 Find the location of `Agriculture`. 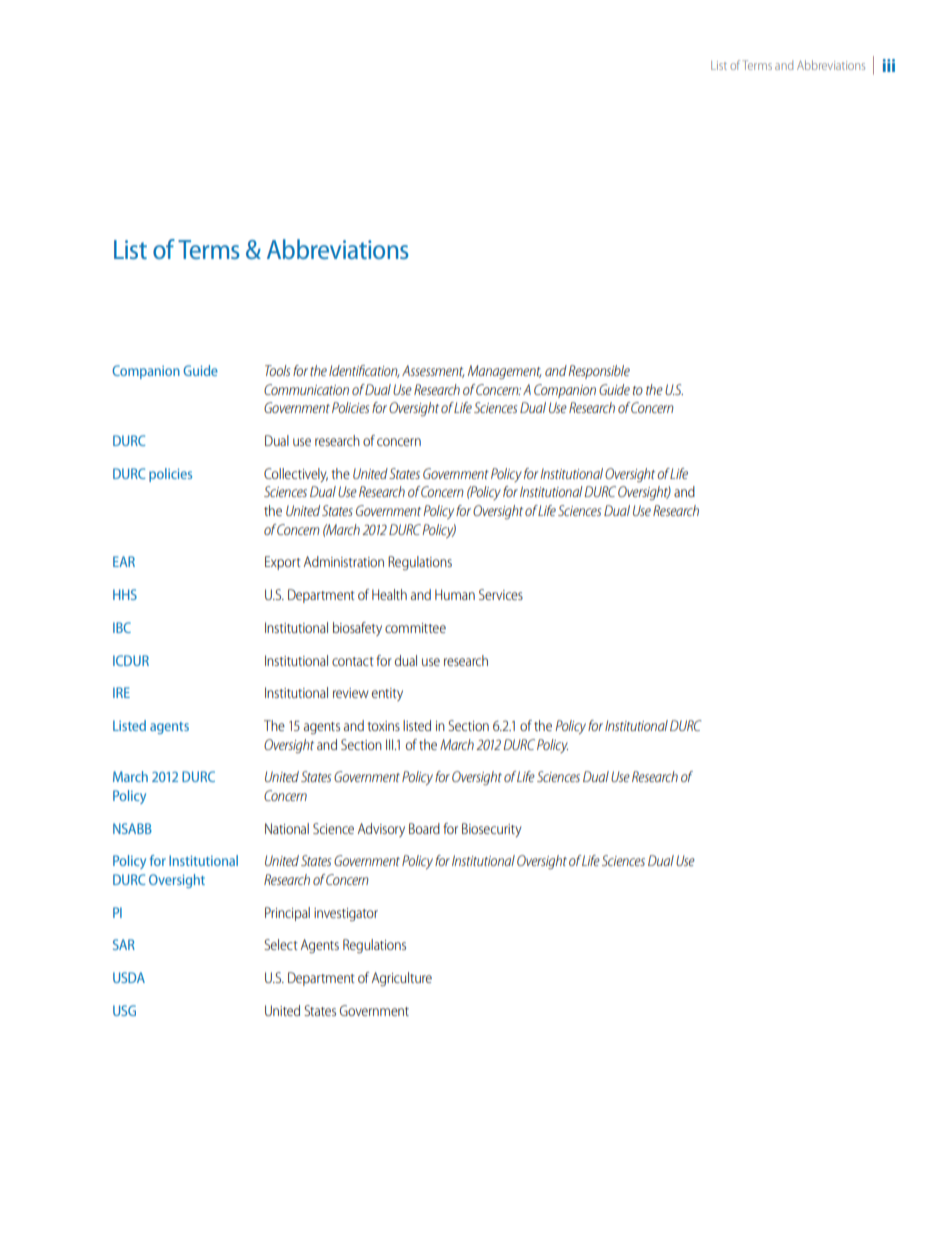

Agriculture is located at coordinates (402, 979).
